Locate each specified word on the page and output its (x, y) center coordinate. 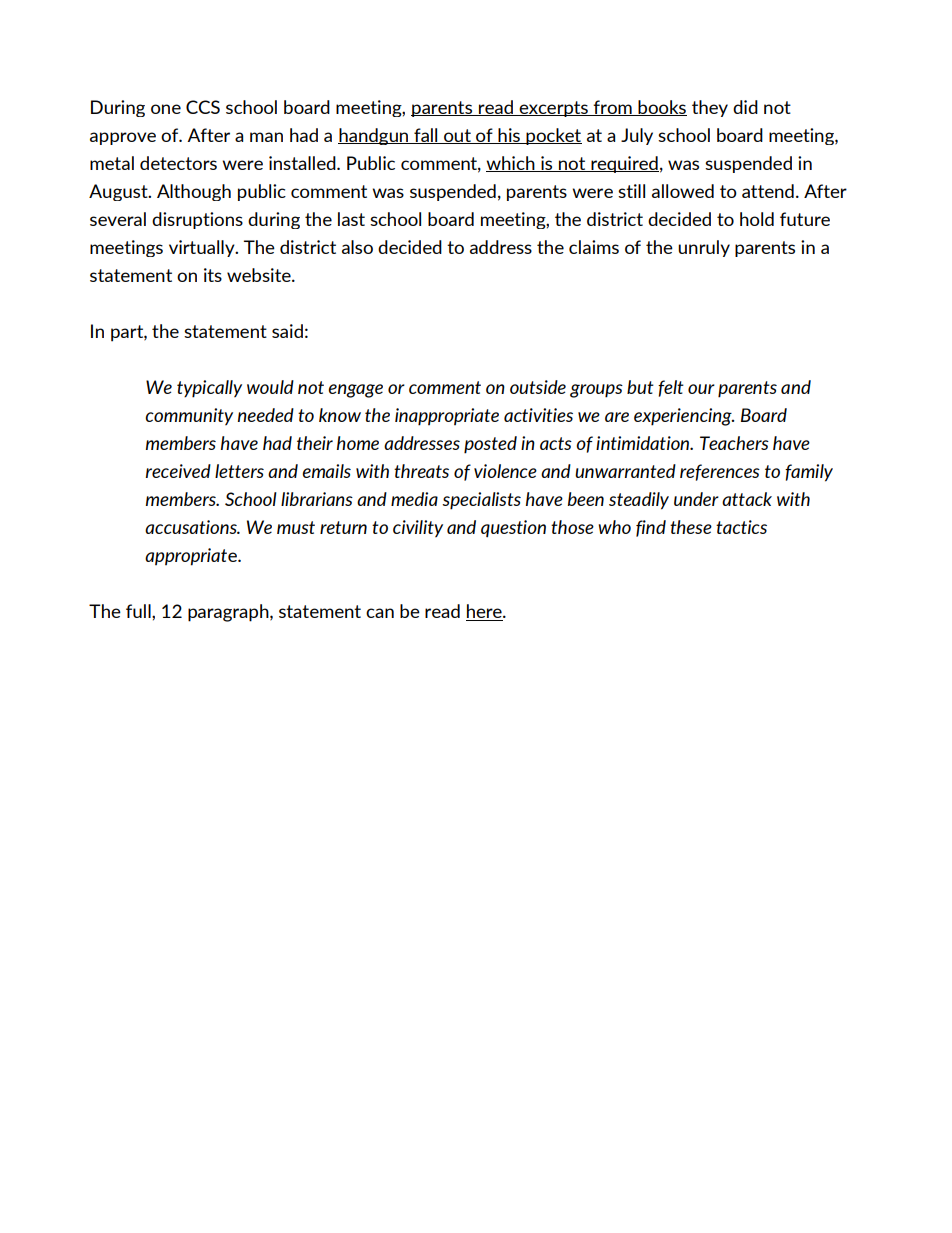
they (710, 108)
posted (490, 445)
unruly (704, 248)
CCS (203, 107)
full (139, 611)
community (189, 416)
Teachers (734, 443)
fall (426, 136)
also (357, 247)
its (213, 275)
